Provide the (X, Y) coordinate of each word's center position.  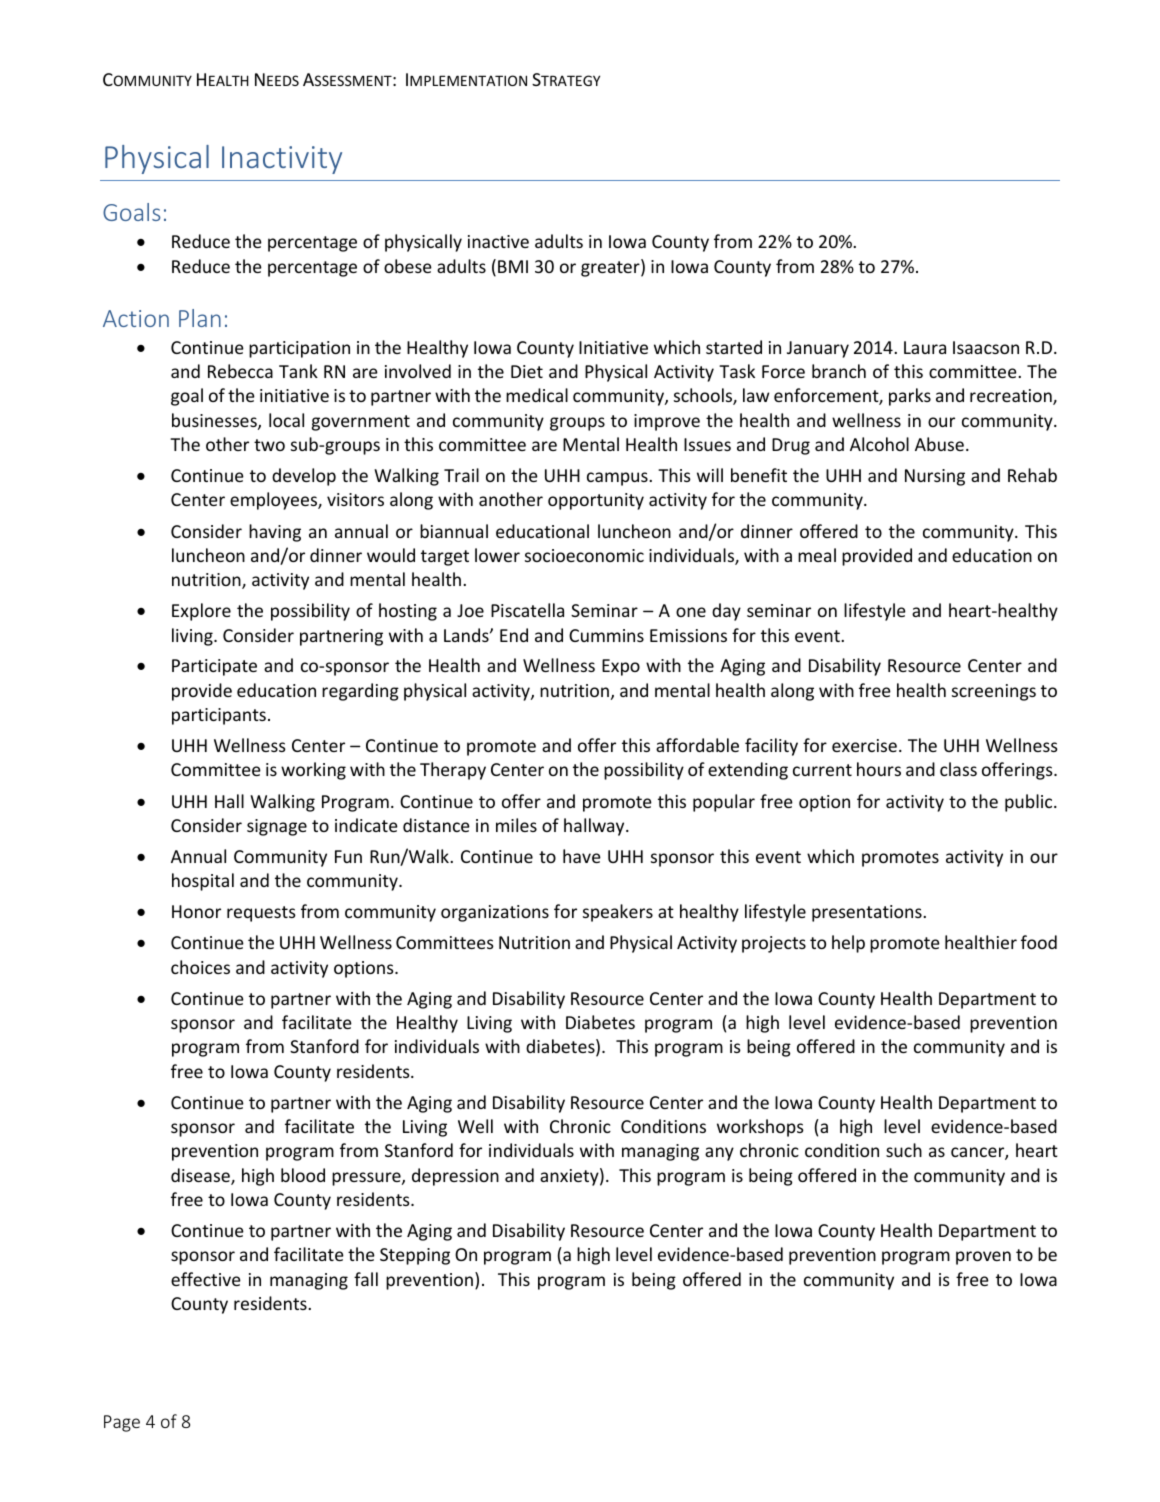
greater (611, 268)
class (958, 769)
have (582, 856)
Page (122, 1423)
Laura (925, 347)
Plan (200, 318)
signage (277, 827)
